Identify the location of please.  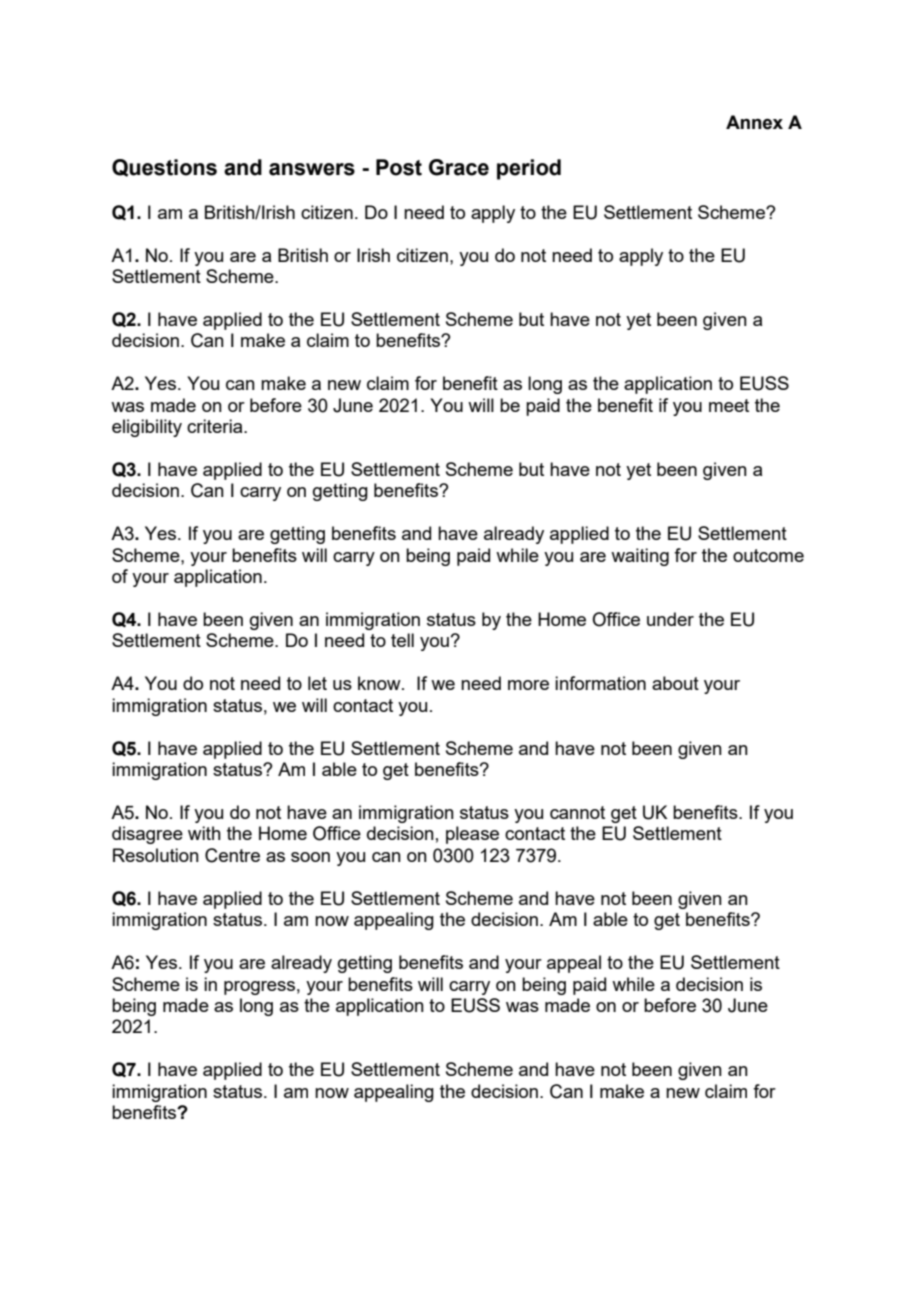
(472, 835).
